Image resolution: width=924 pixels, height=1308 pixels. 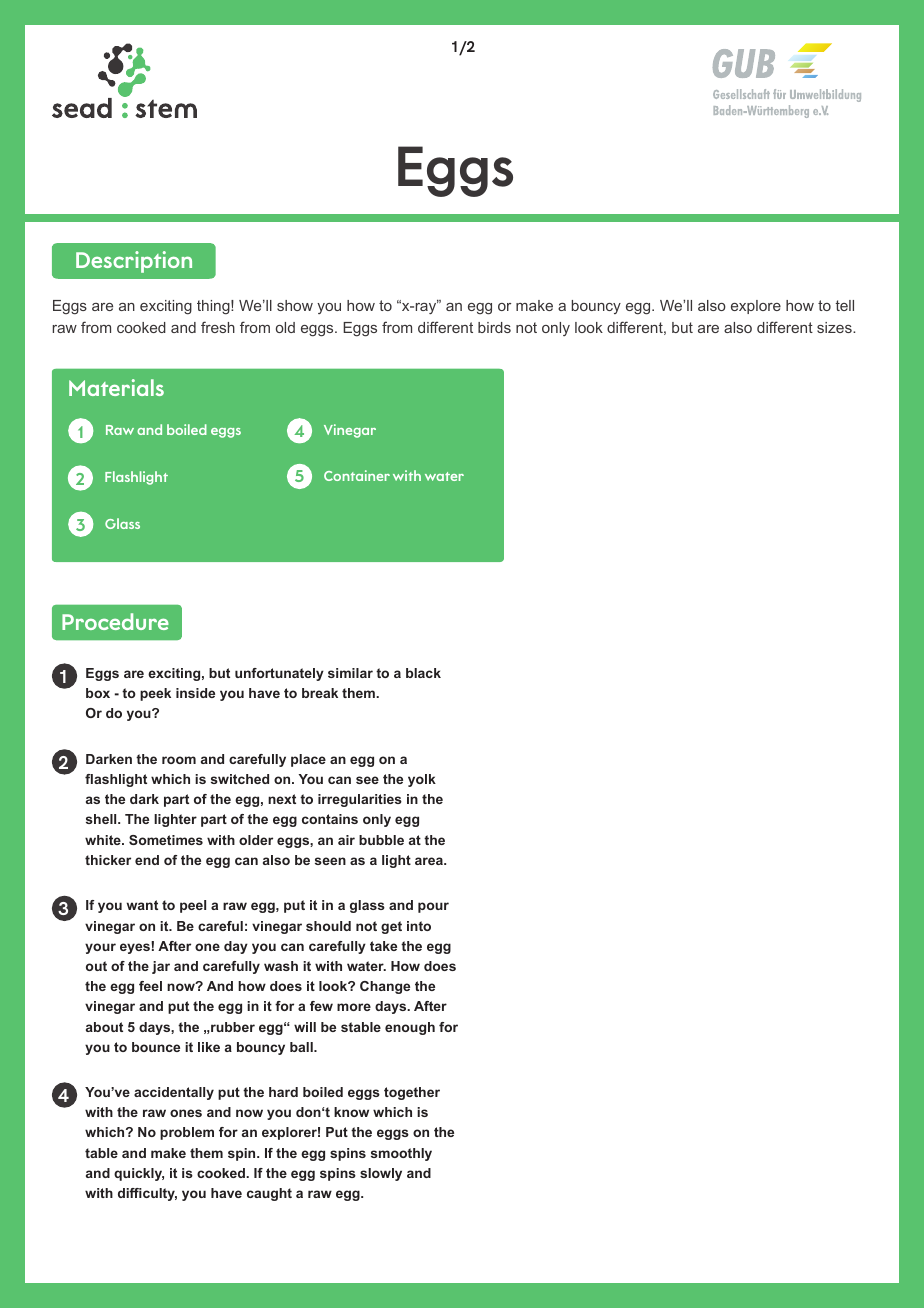 What do you see at coordinates (423, 673) in the document?
I see `black` at bounding box center [423, 673].
